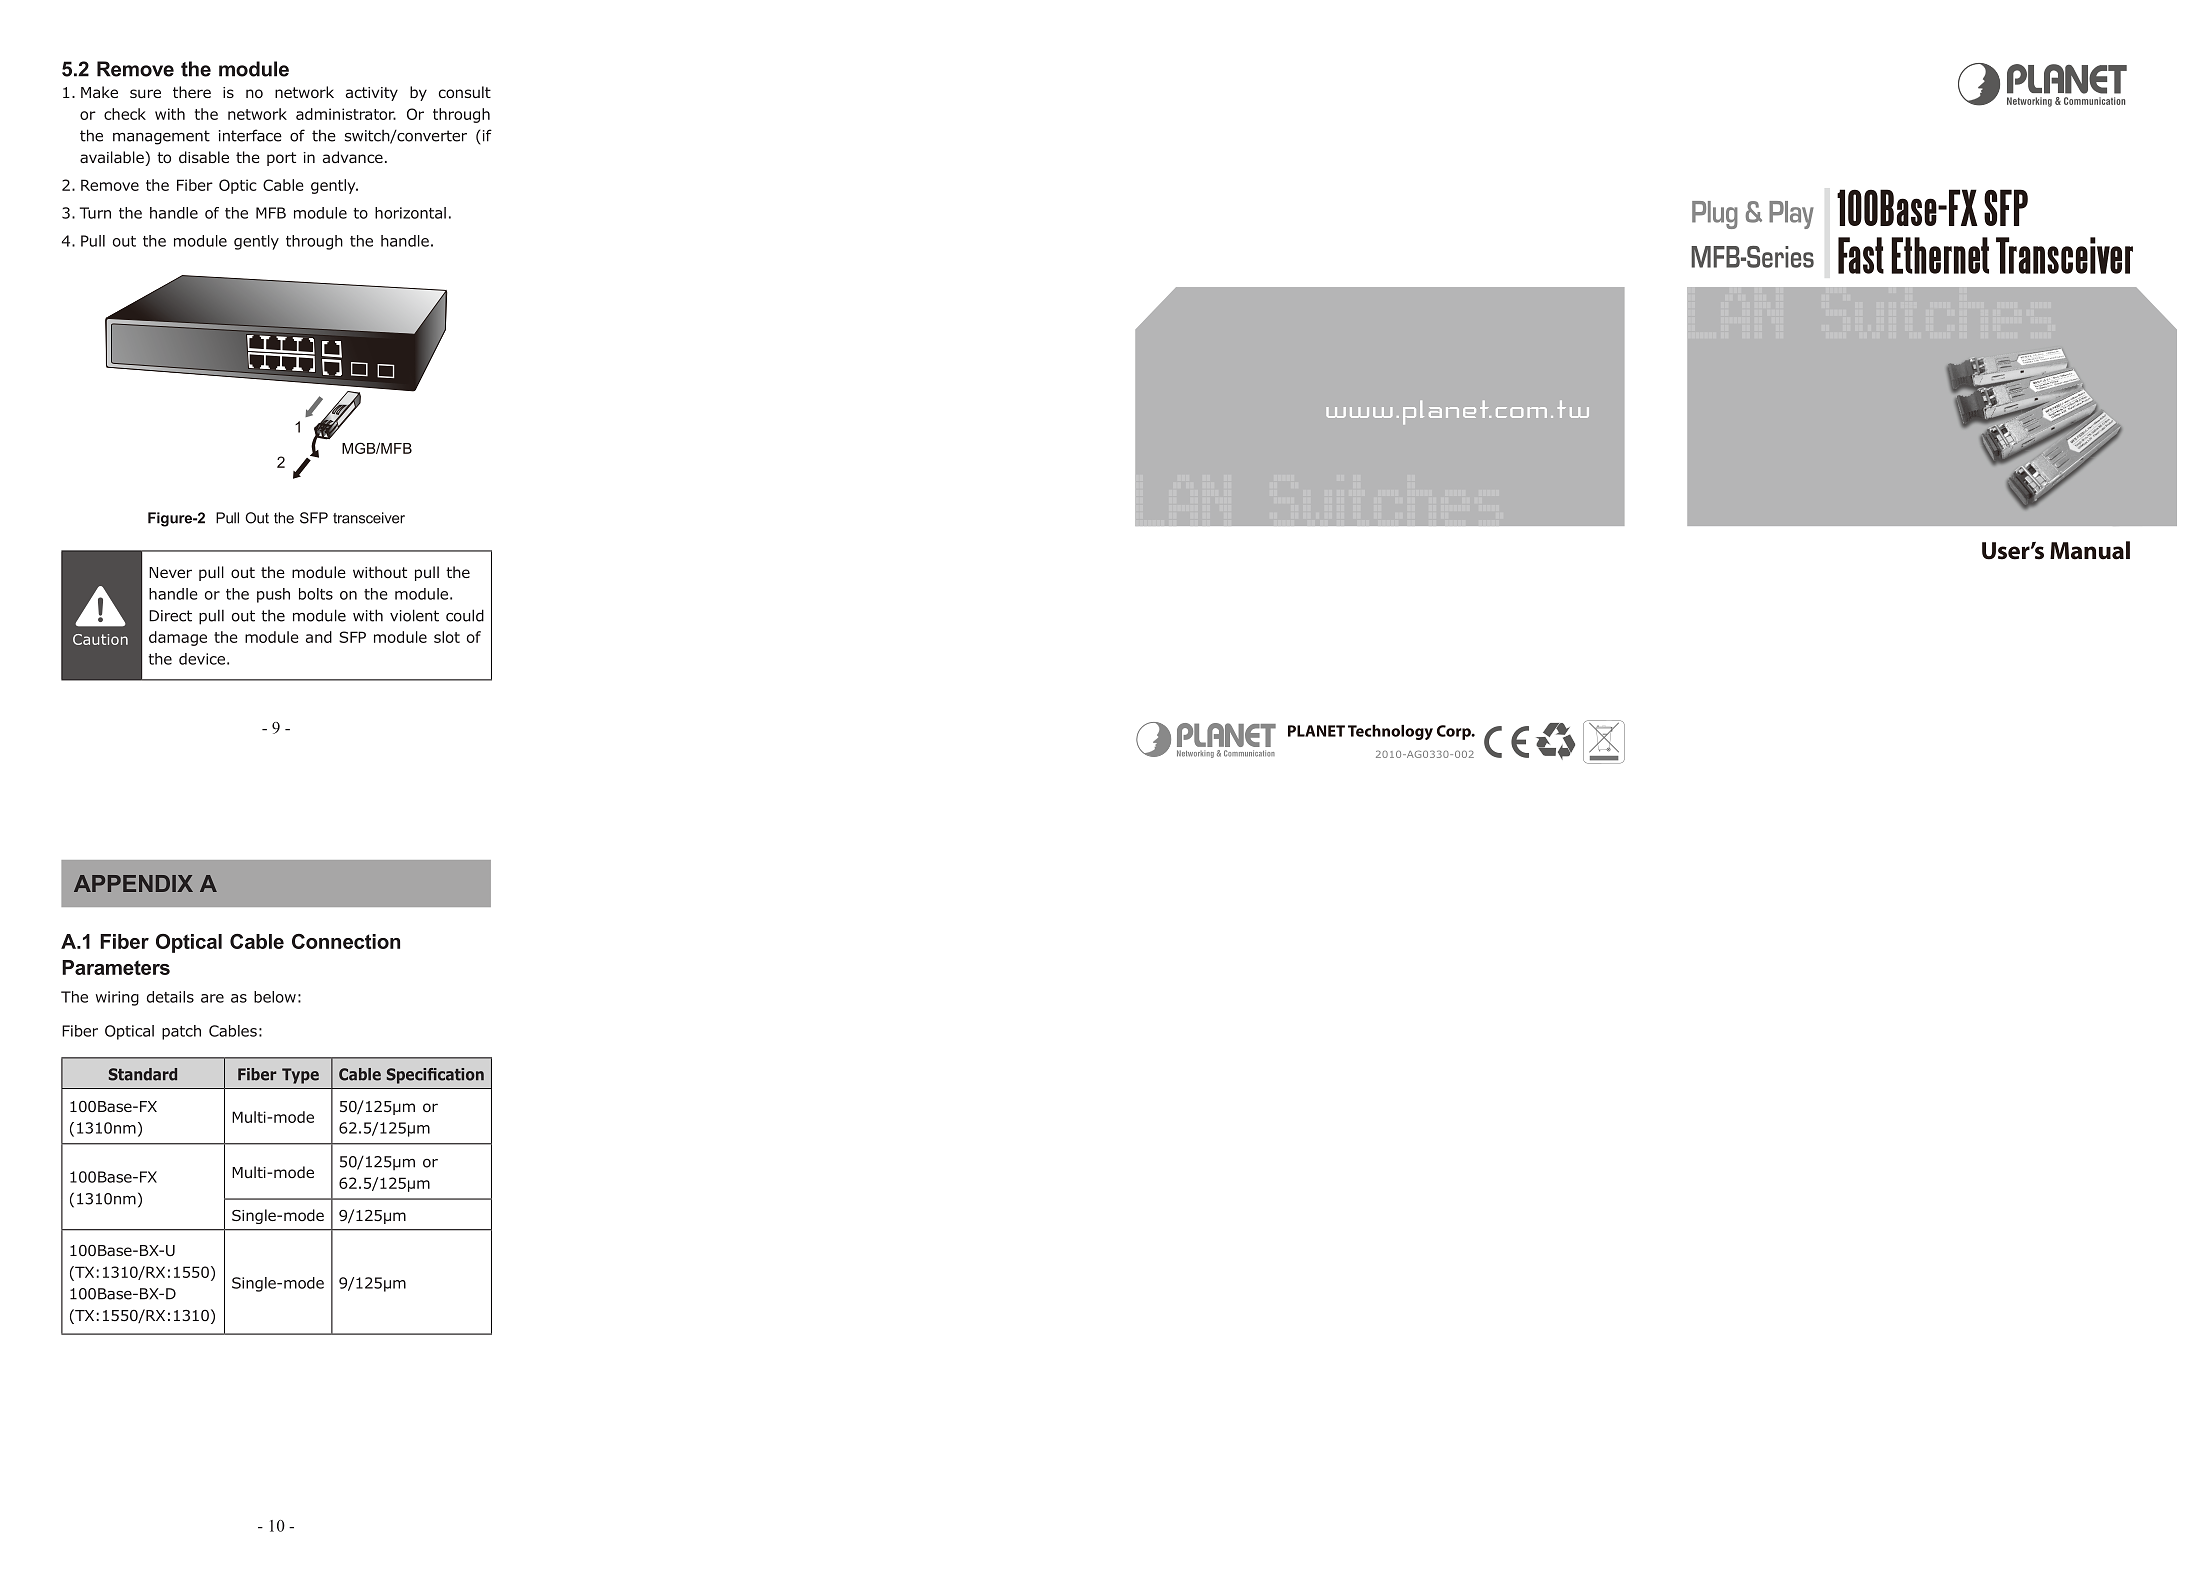 The width and height of the image is (2209, 1596). Describe the element at coordinates (125, 114) in the image. I see `check` at that location.
